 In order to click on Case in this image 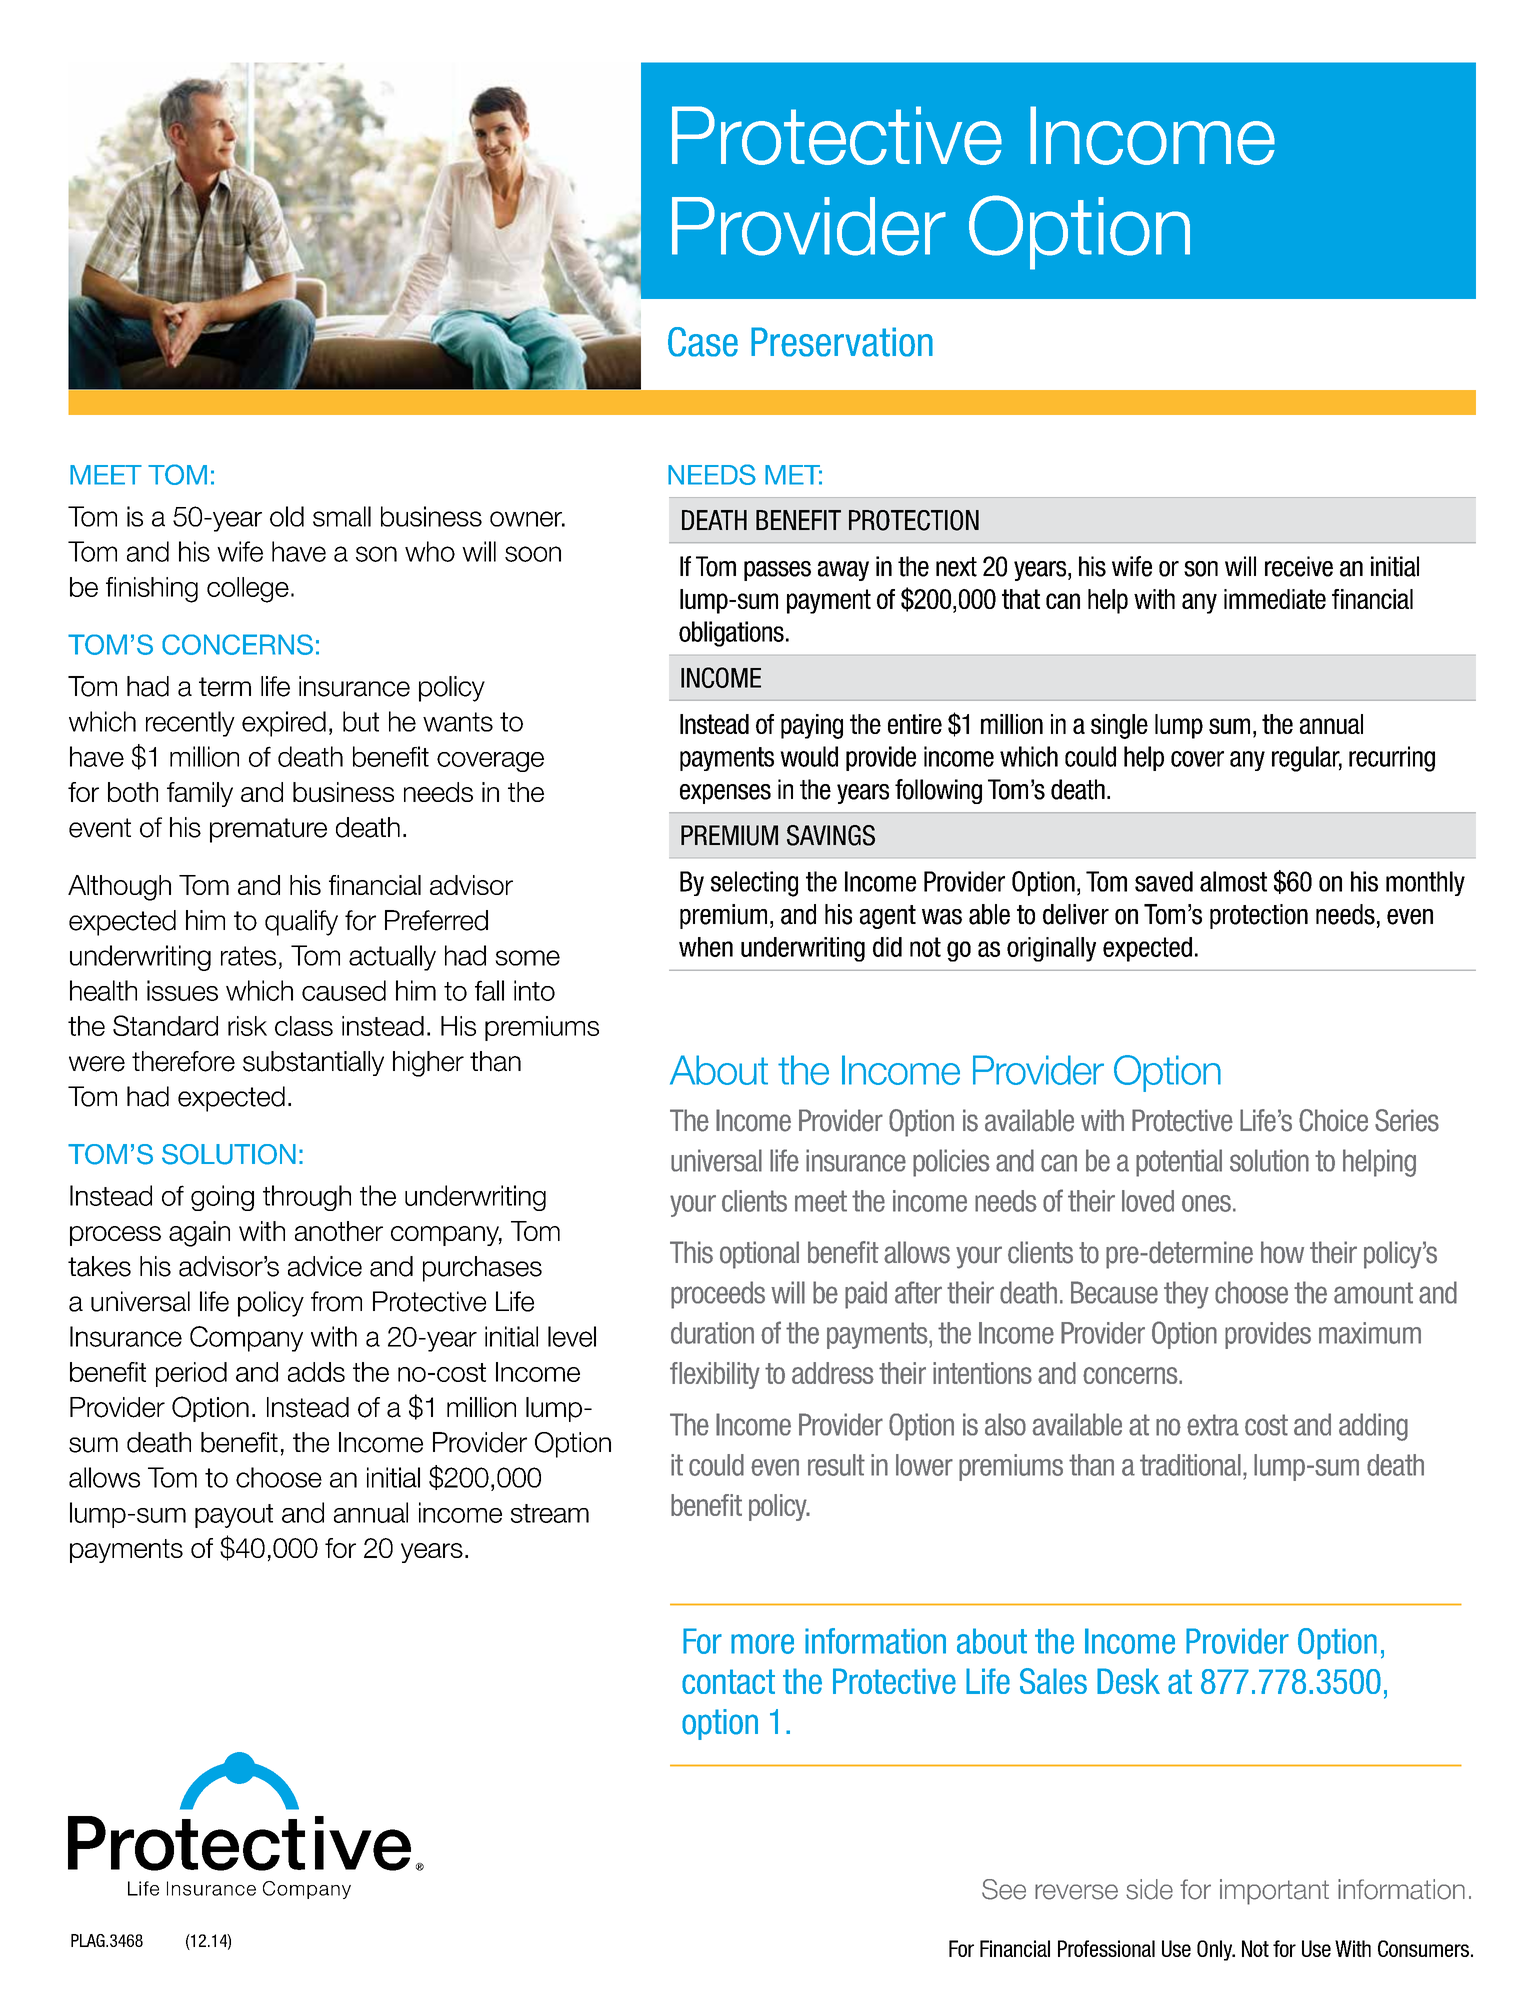, I will do `click(703, 342)`.
